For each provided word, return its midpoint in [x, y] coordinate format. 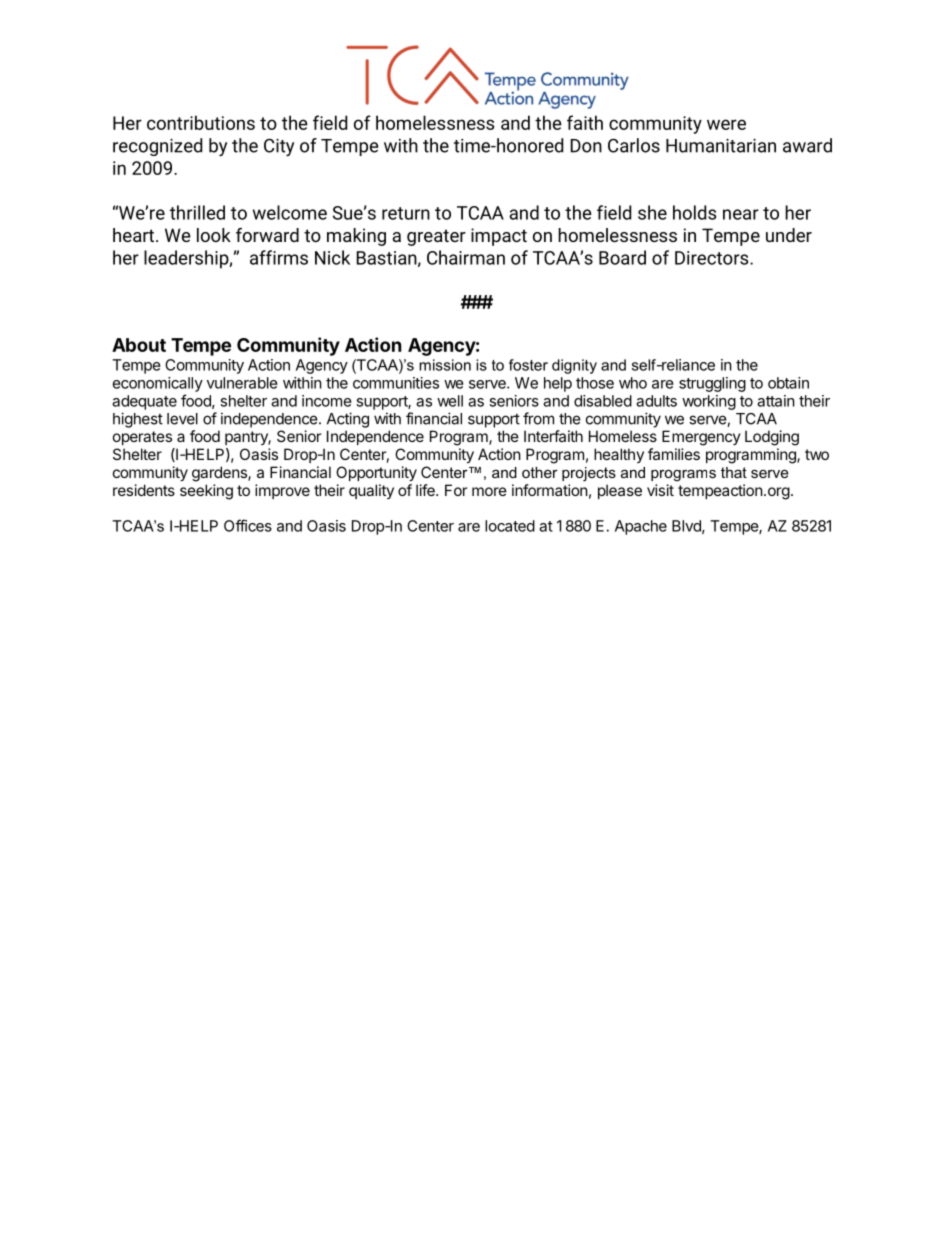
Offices [248, 525]
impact [499, 237]
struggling [712, 384]
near [741, 214]
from [538, 418]
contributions [201, 122]
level [182, 419]
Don [586, 146]
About [139, 345]
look [214, 235]
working [709, 402]
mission [445, 365]
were [726, 124]
